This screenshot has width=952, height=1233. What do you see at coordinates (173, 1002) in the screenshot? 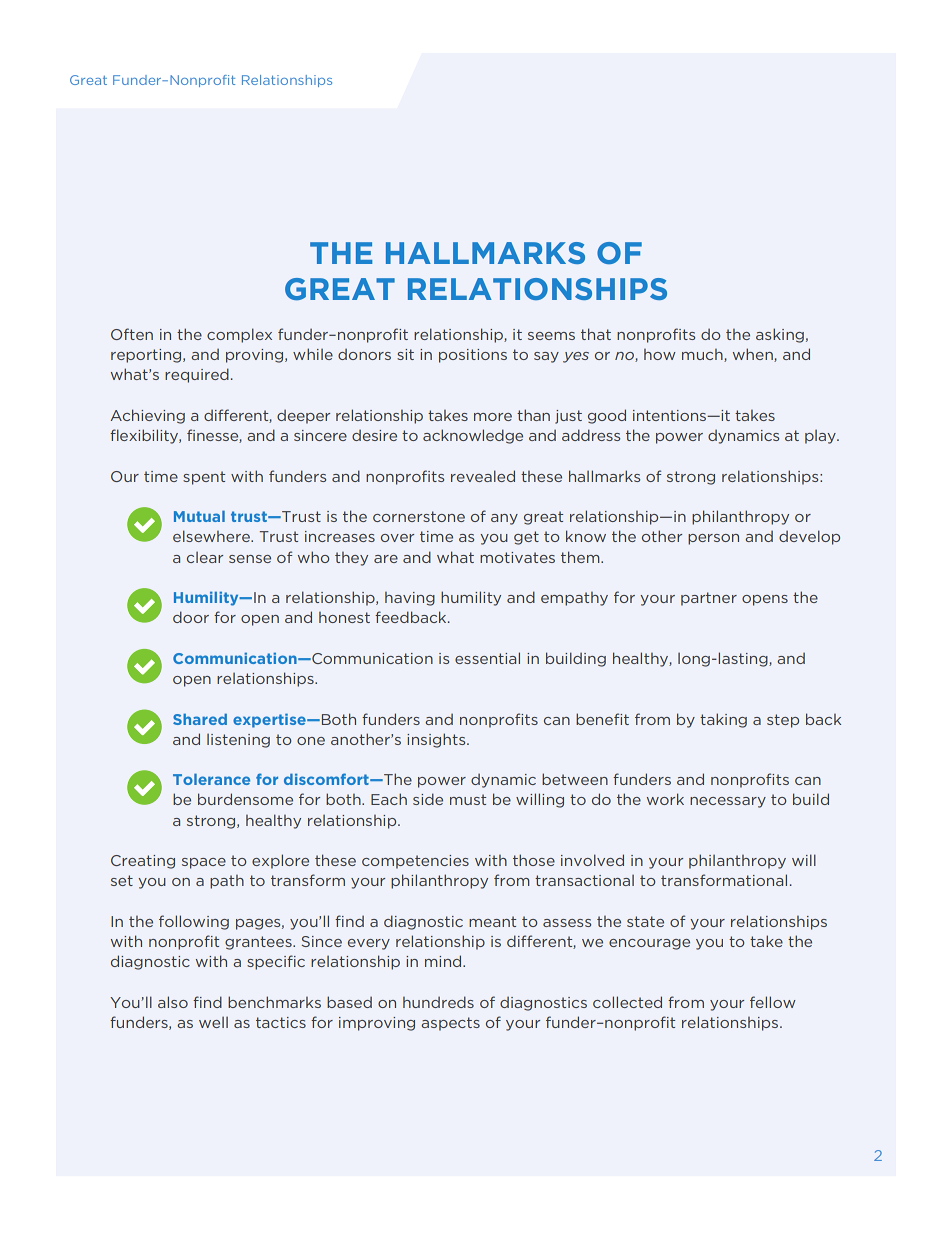
I see `also` at bounding box center [173, 1002].
